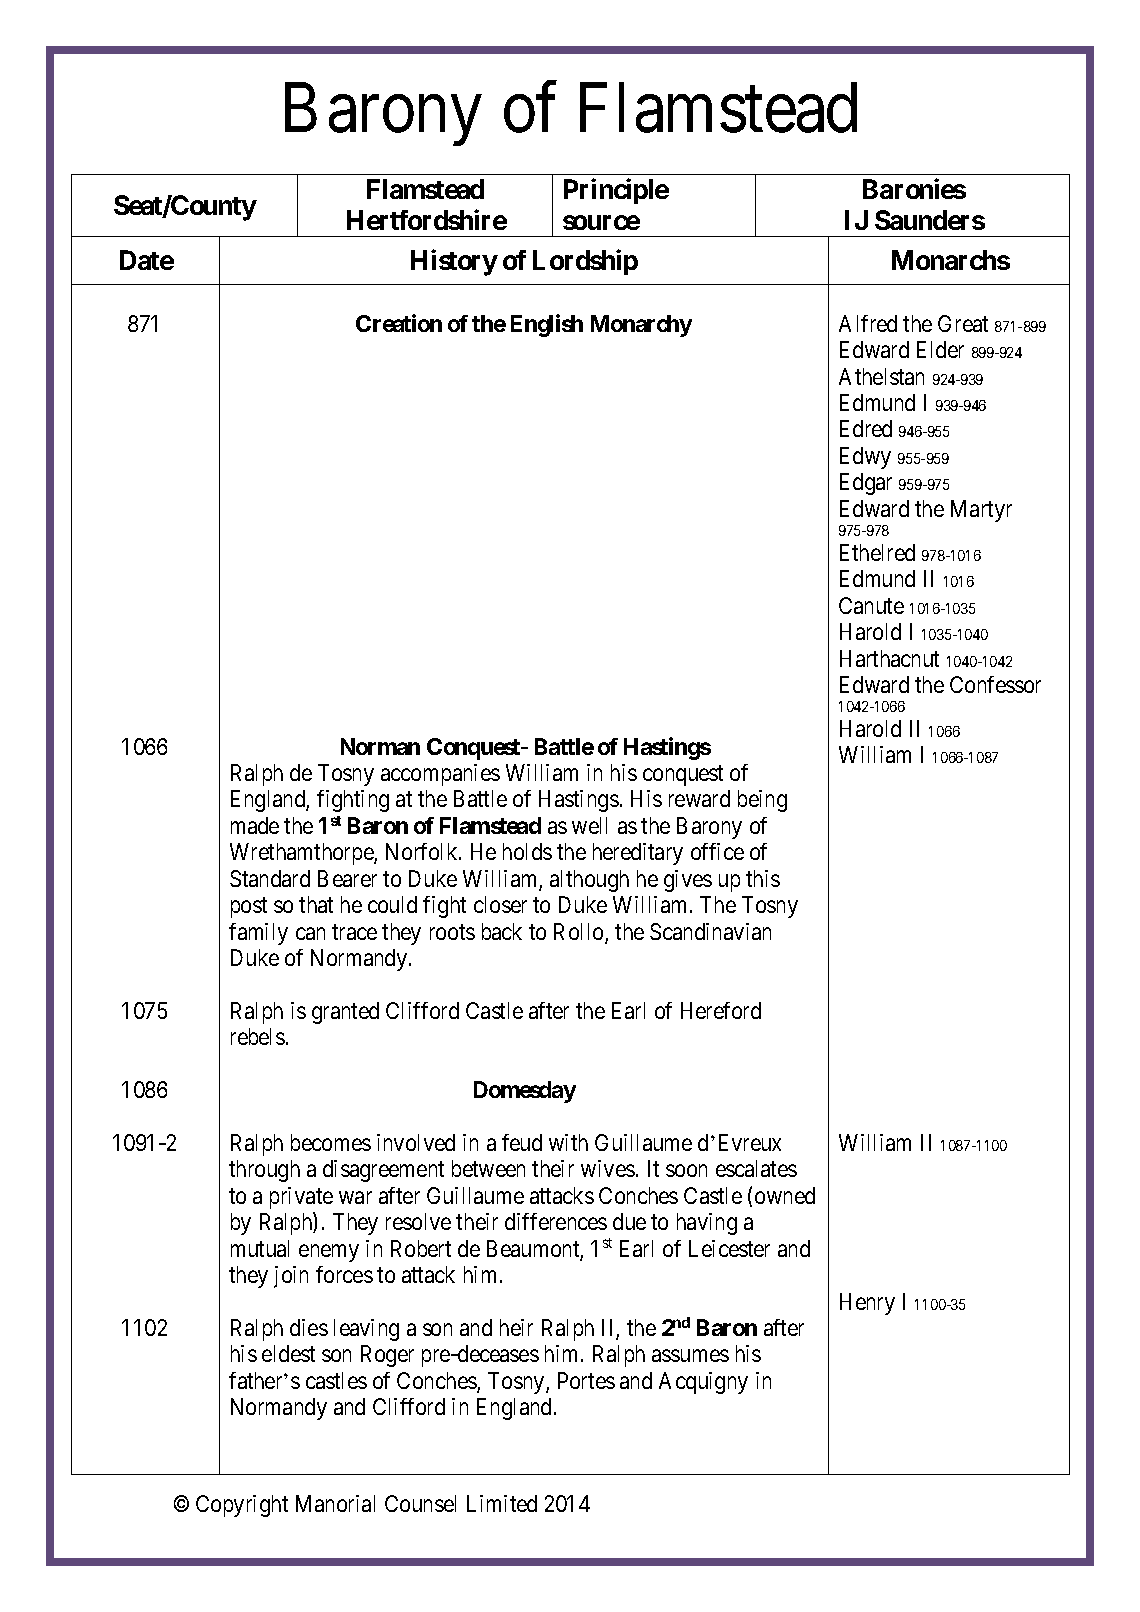 This page has height=1612, width=1140. Describe the element at coordinates (867, 1304) in the page. I see `Henry` at that location.
